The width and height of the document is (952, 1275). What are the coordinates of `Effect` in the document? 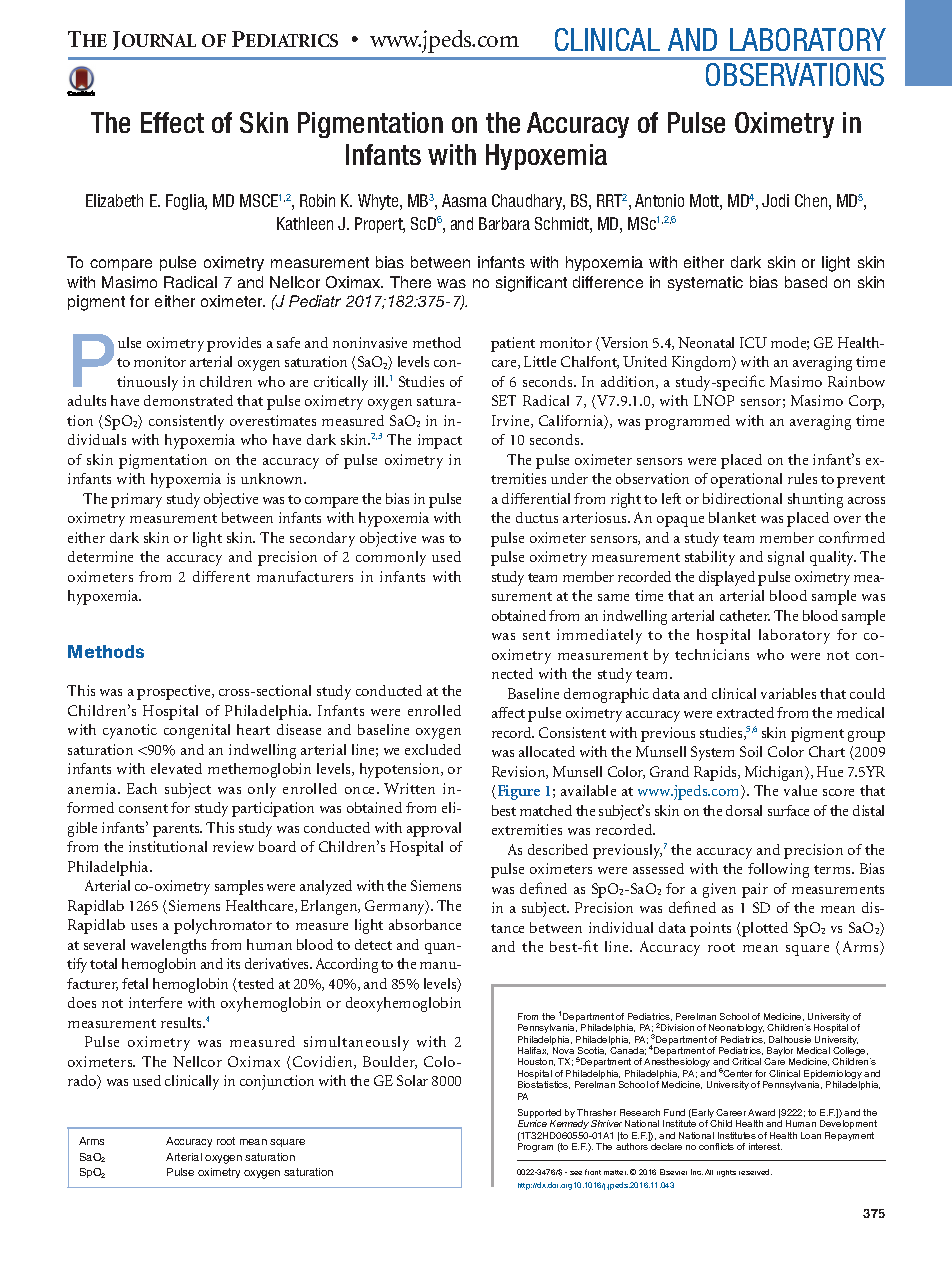 It's located at (172, 122).
